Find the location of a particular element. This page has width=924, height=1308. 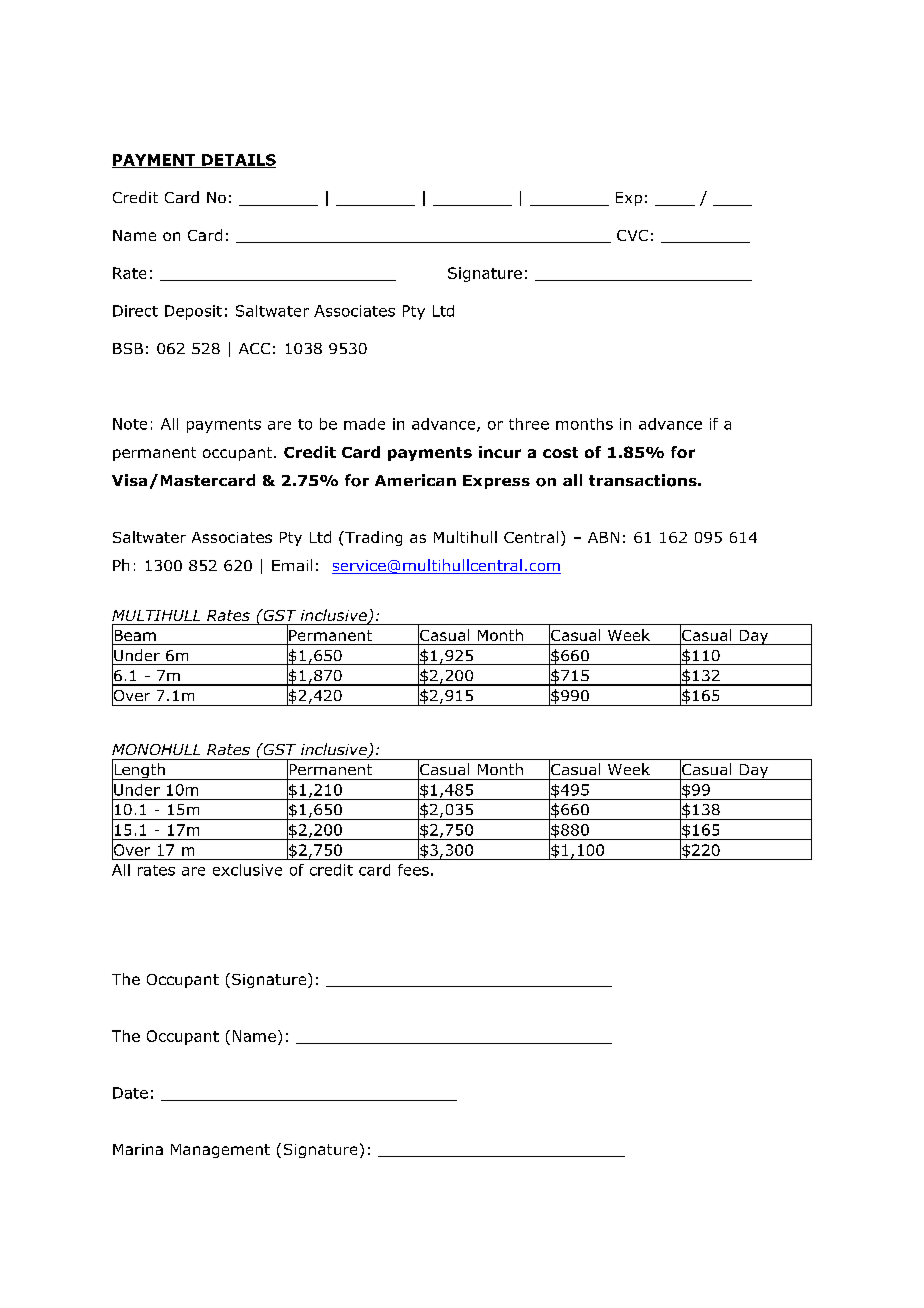

ABN is located at coordinates (603, 537).
